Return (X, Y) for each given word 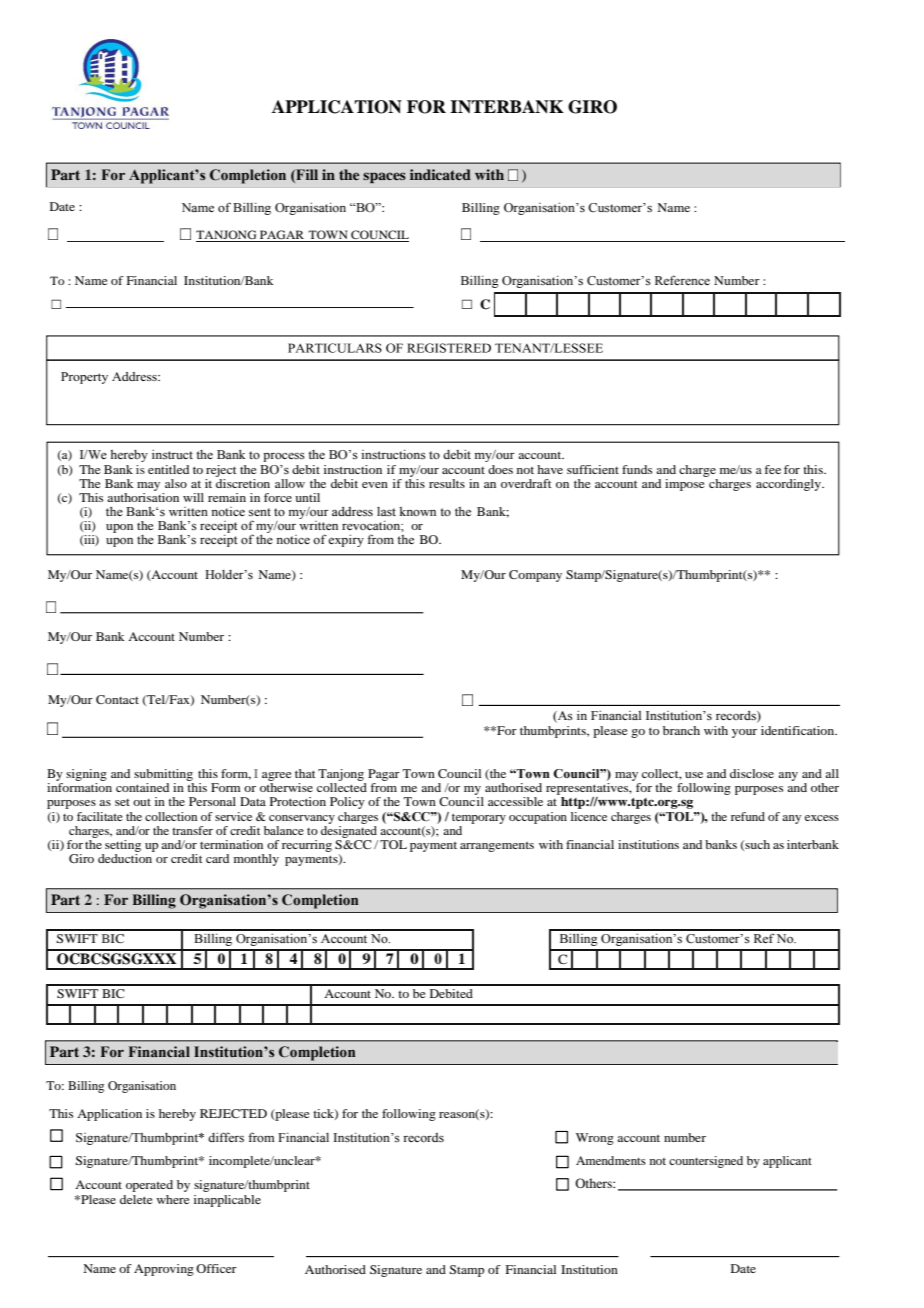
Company (535, 576)
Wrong (595, 1139)
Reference (682, 280)
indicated (440, 174)
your (744, 733)
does (500, 469)
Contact (117, 699)
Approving (164, 1270)
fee (773, 469)
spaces (384, 177)
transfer (192, 830)
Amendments (611, 1160)
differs (226, 1137)
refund (748, 816)
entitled (168, 469)
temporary (479, 818)
